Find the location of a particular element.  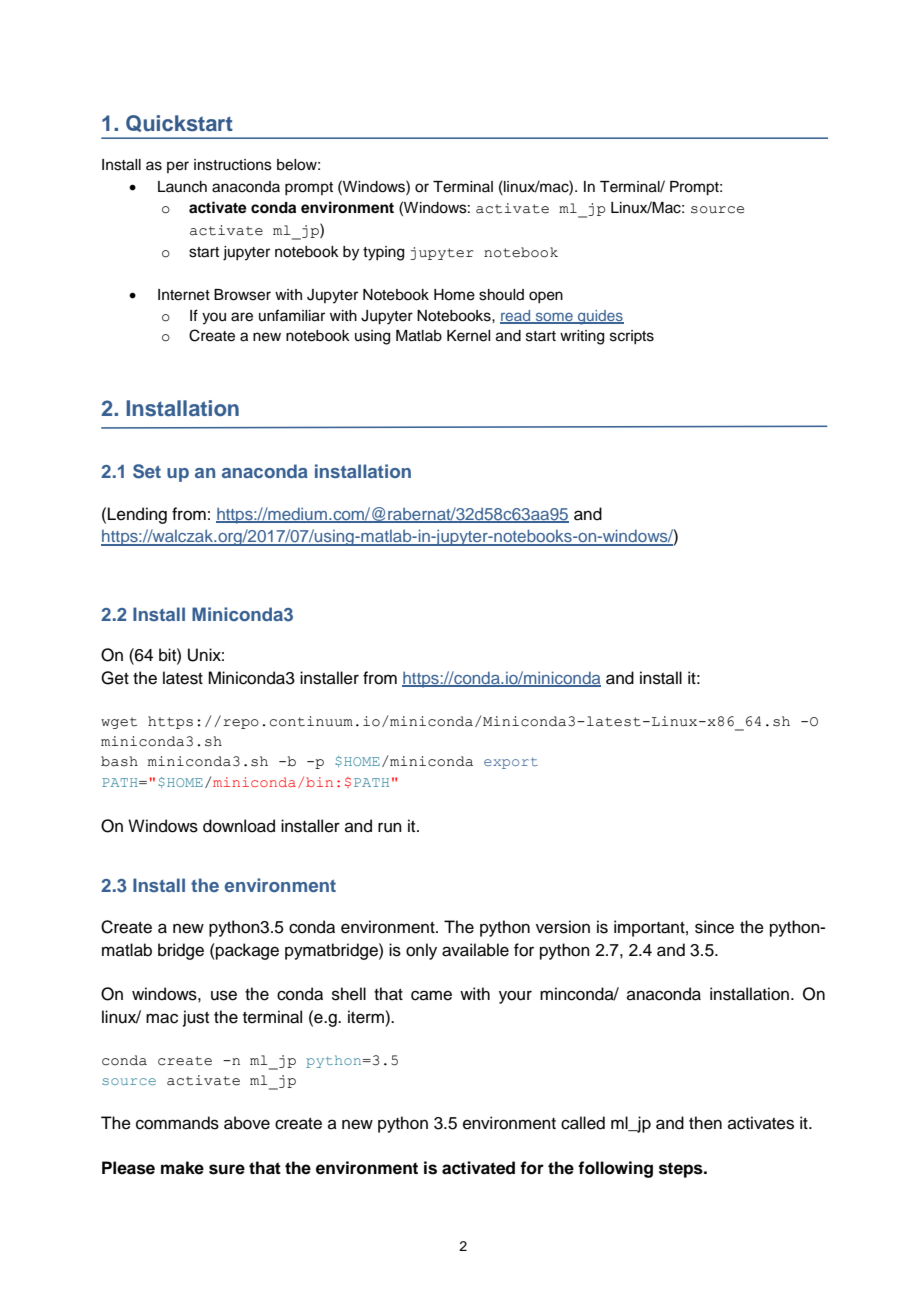

download is located at coordinates (239, 826).
